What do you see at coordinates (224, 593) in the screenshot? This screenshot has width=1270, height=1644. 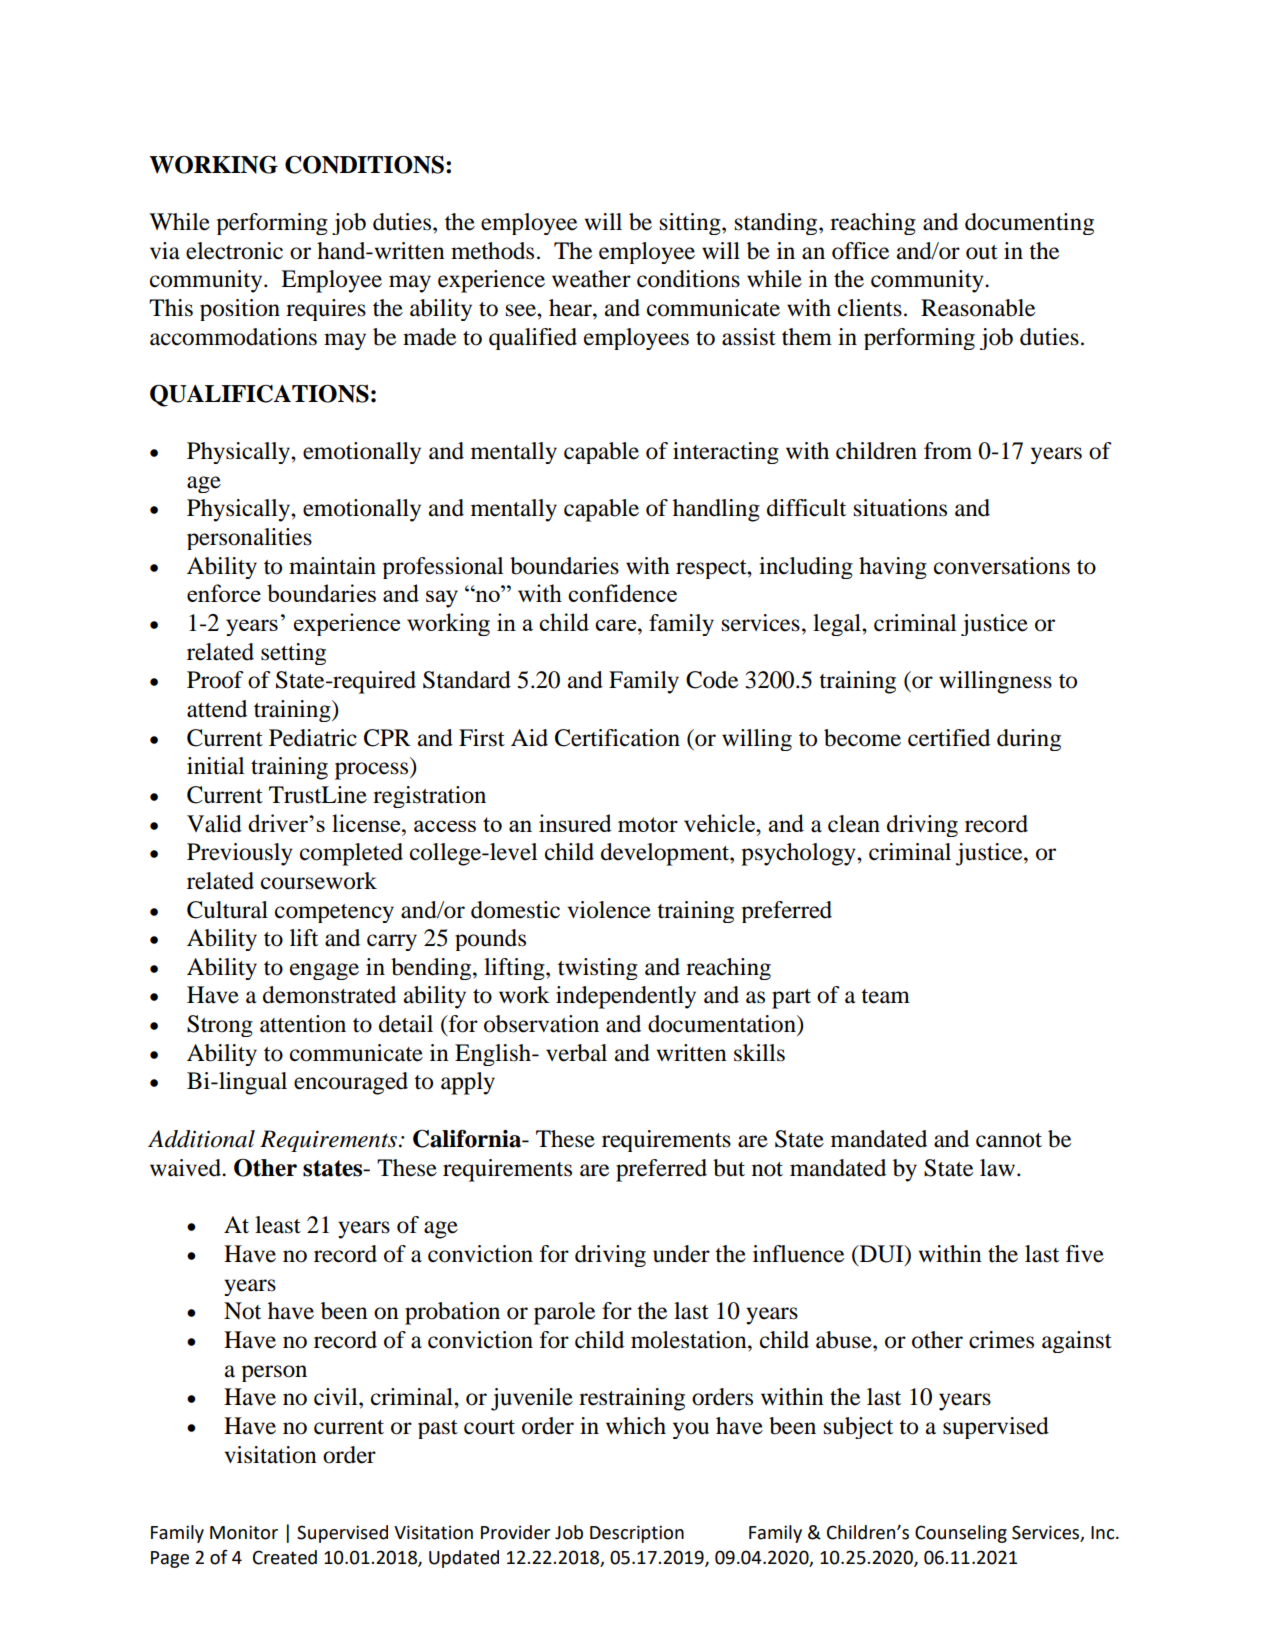 I see `enforce` at bounding box center [224, 593].
